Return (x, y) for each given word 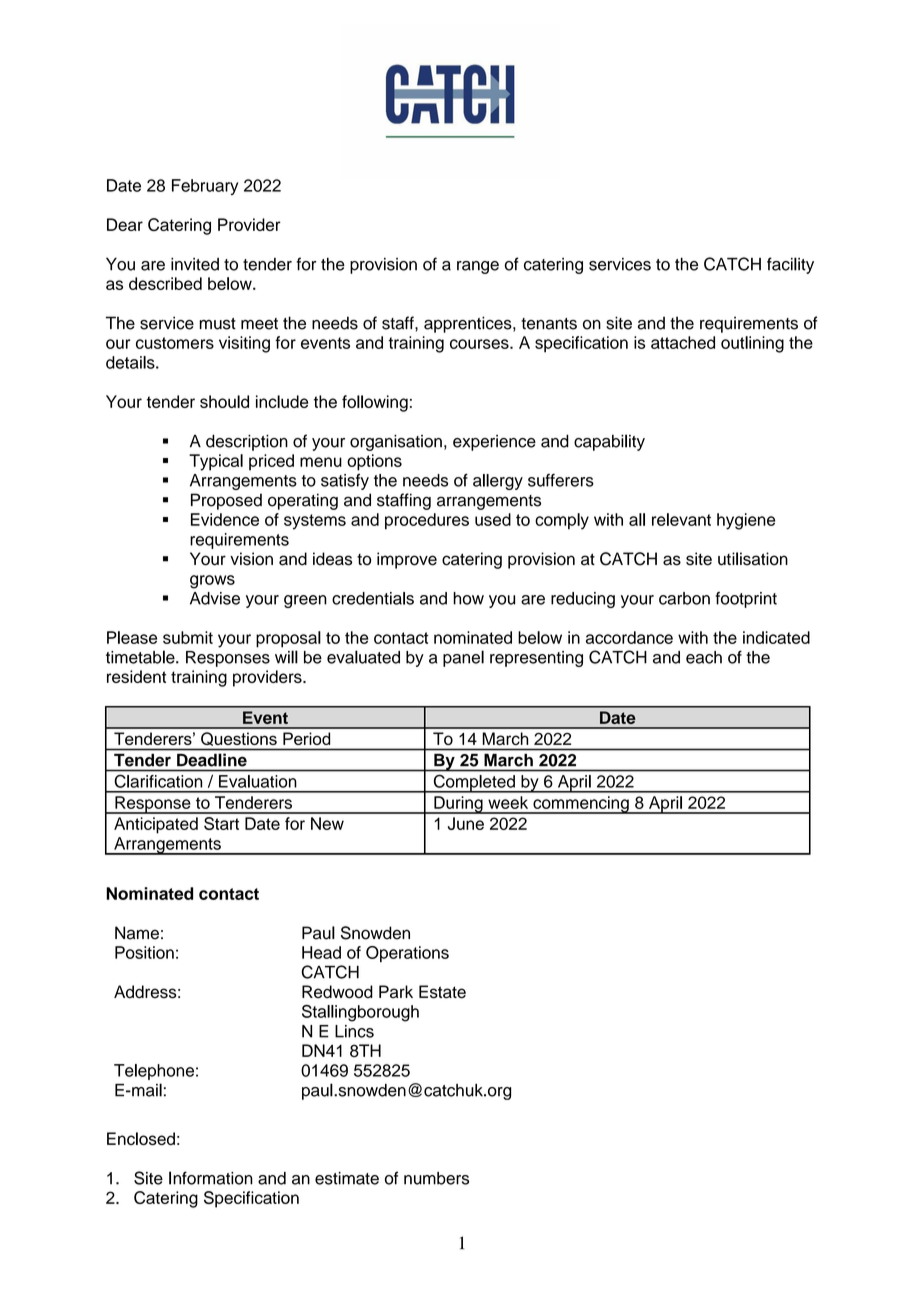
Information (211, 1178)
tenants (549, 324)
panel (463, 658)
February (205, 187)
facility (790, 265)
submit (188, 637)
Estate (442, 992)
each (704, 657)
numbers (436, 1178)
